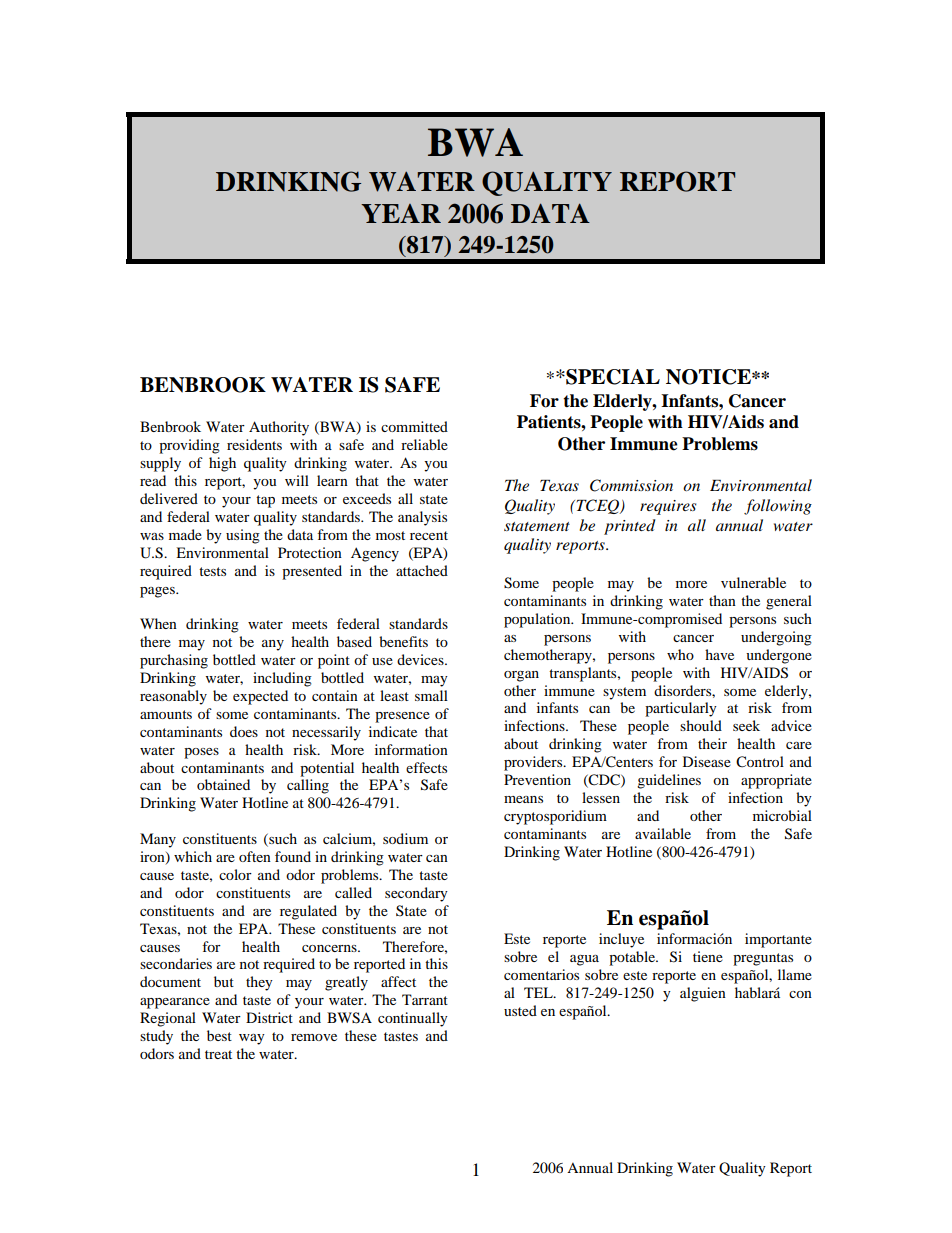 Image resolution: width=952 pixels, height=1233 pixels. Describe the element at coordinates (219, 1035) in the image. I see `best` at that location.
